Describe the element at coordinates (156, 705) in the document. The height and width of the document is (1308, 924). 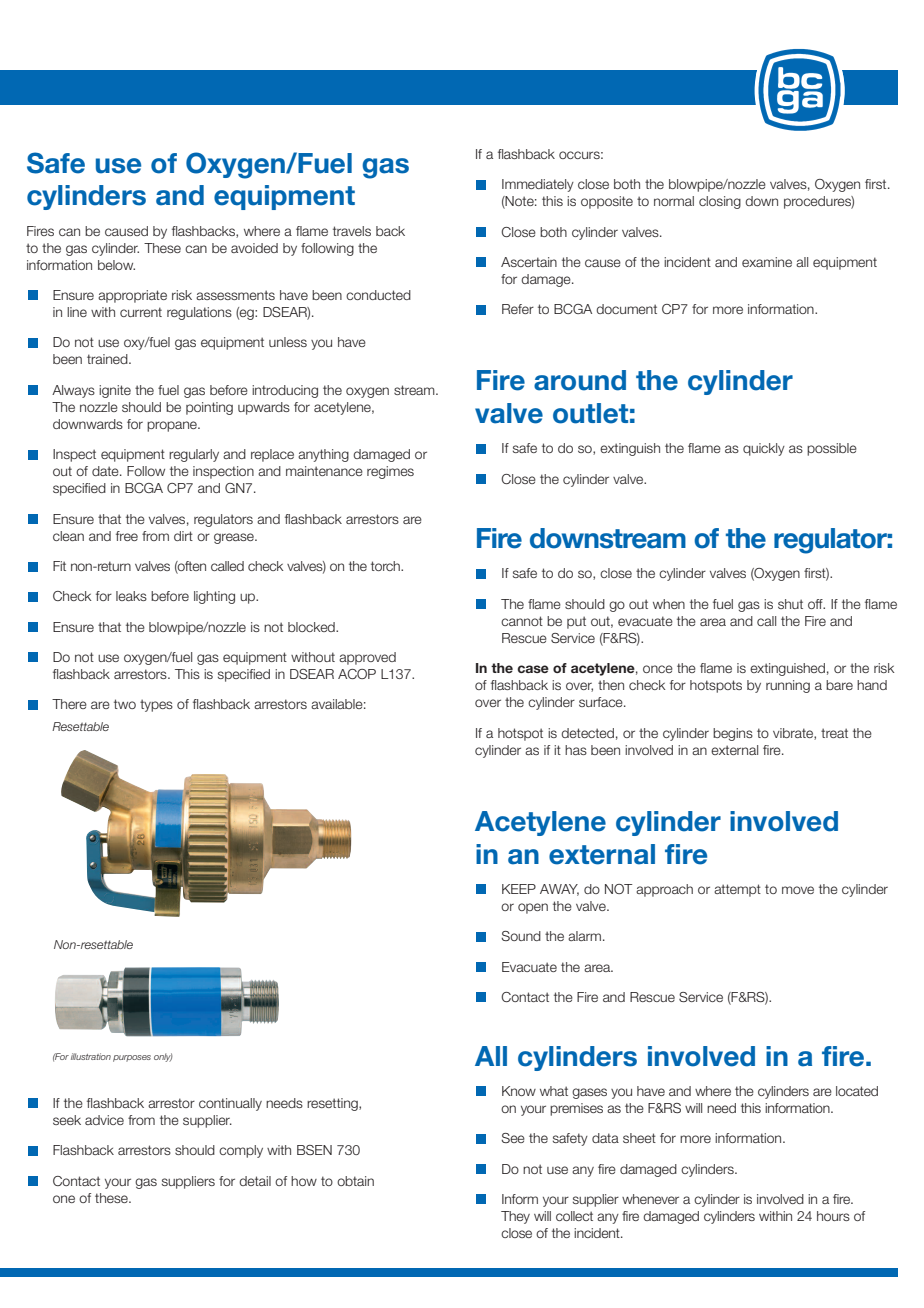
I see `types` at that location.
